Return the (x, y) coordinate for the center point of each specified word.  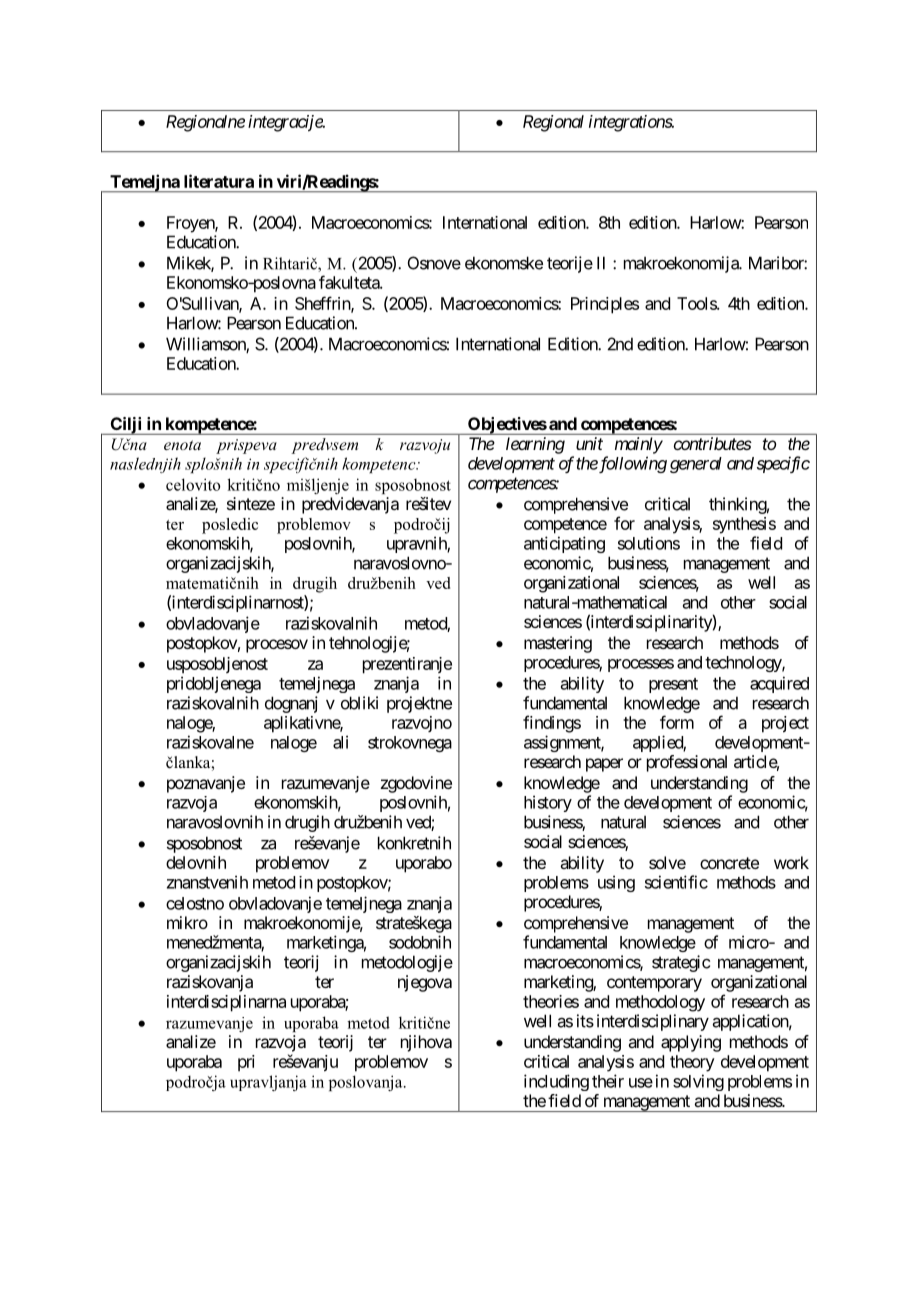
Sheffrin (323, 304)
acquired (779, 684)
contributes (713, 443)
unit (589, 443)
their (608, 1081)
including (556, 1082)
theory (692, 1063)
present (673, 685)
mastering (558, 644)
